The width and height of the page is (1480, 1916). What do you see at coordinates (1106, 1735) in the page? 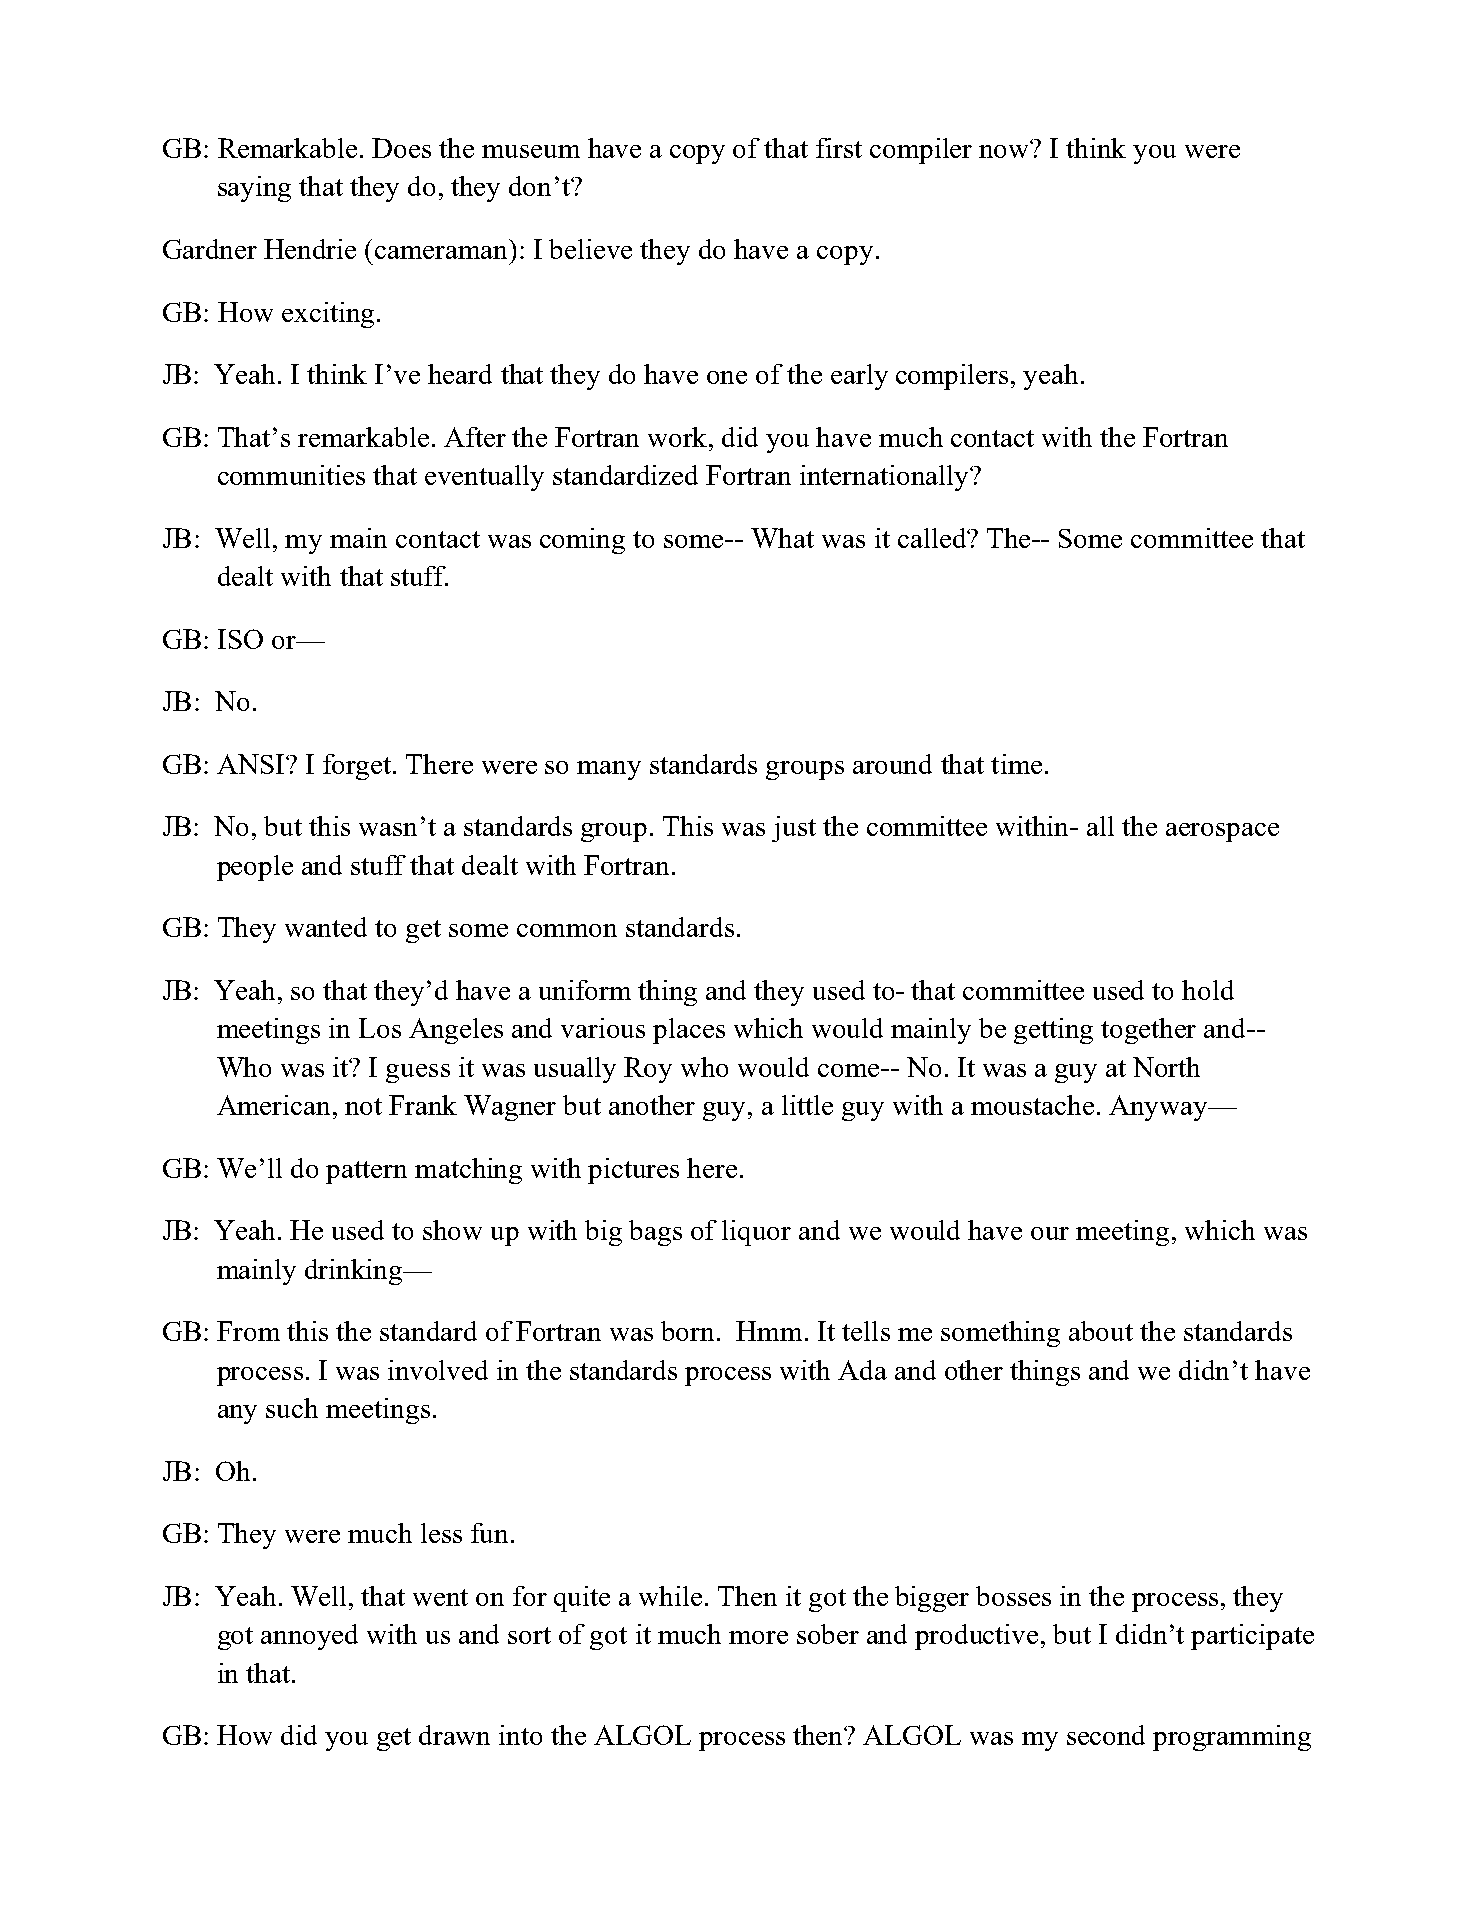
I see `second` at bounding box center [1106, 1735].
